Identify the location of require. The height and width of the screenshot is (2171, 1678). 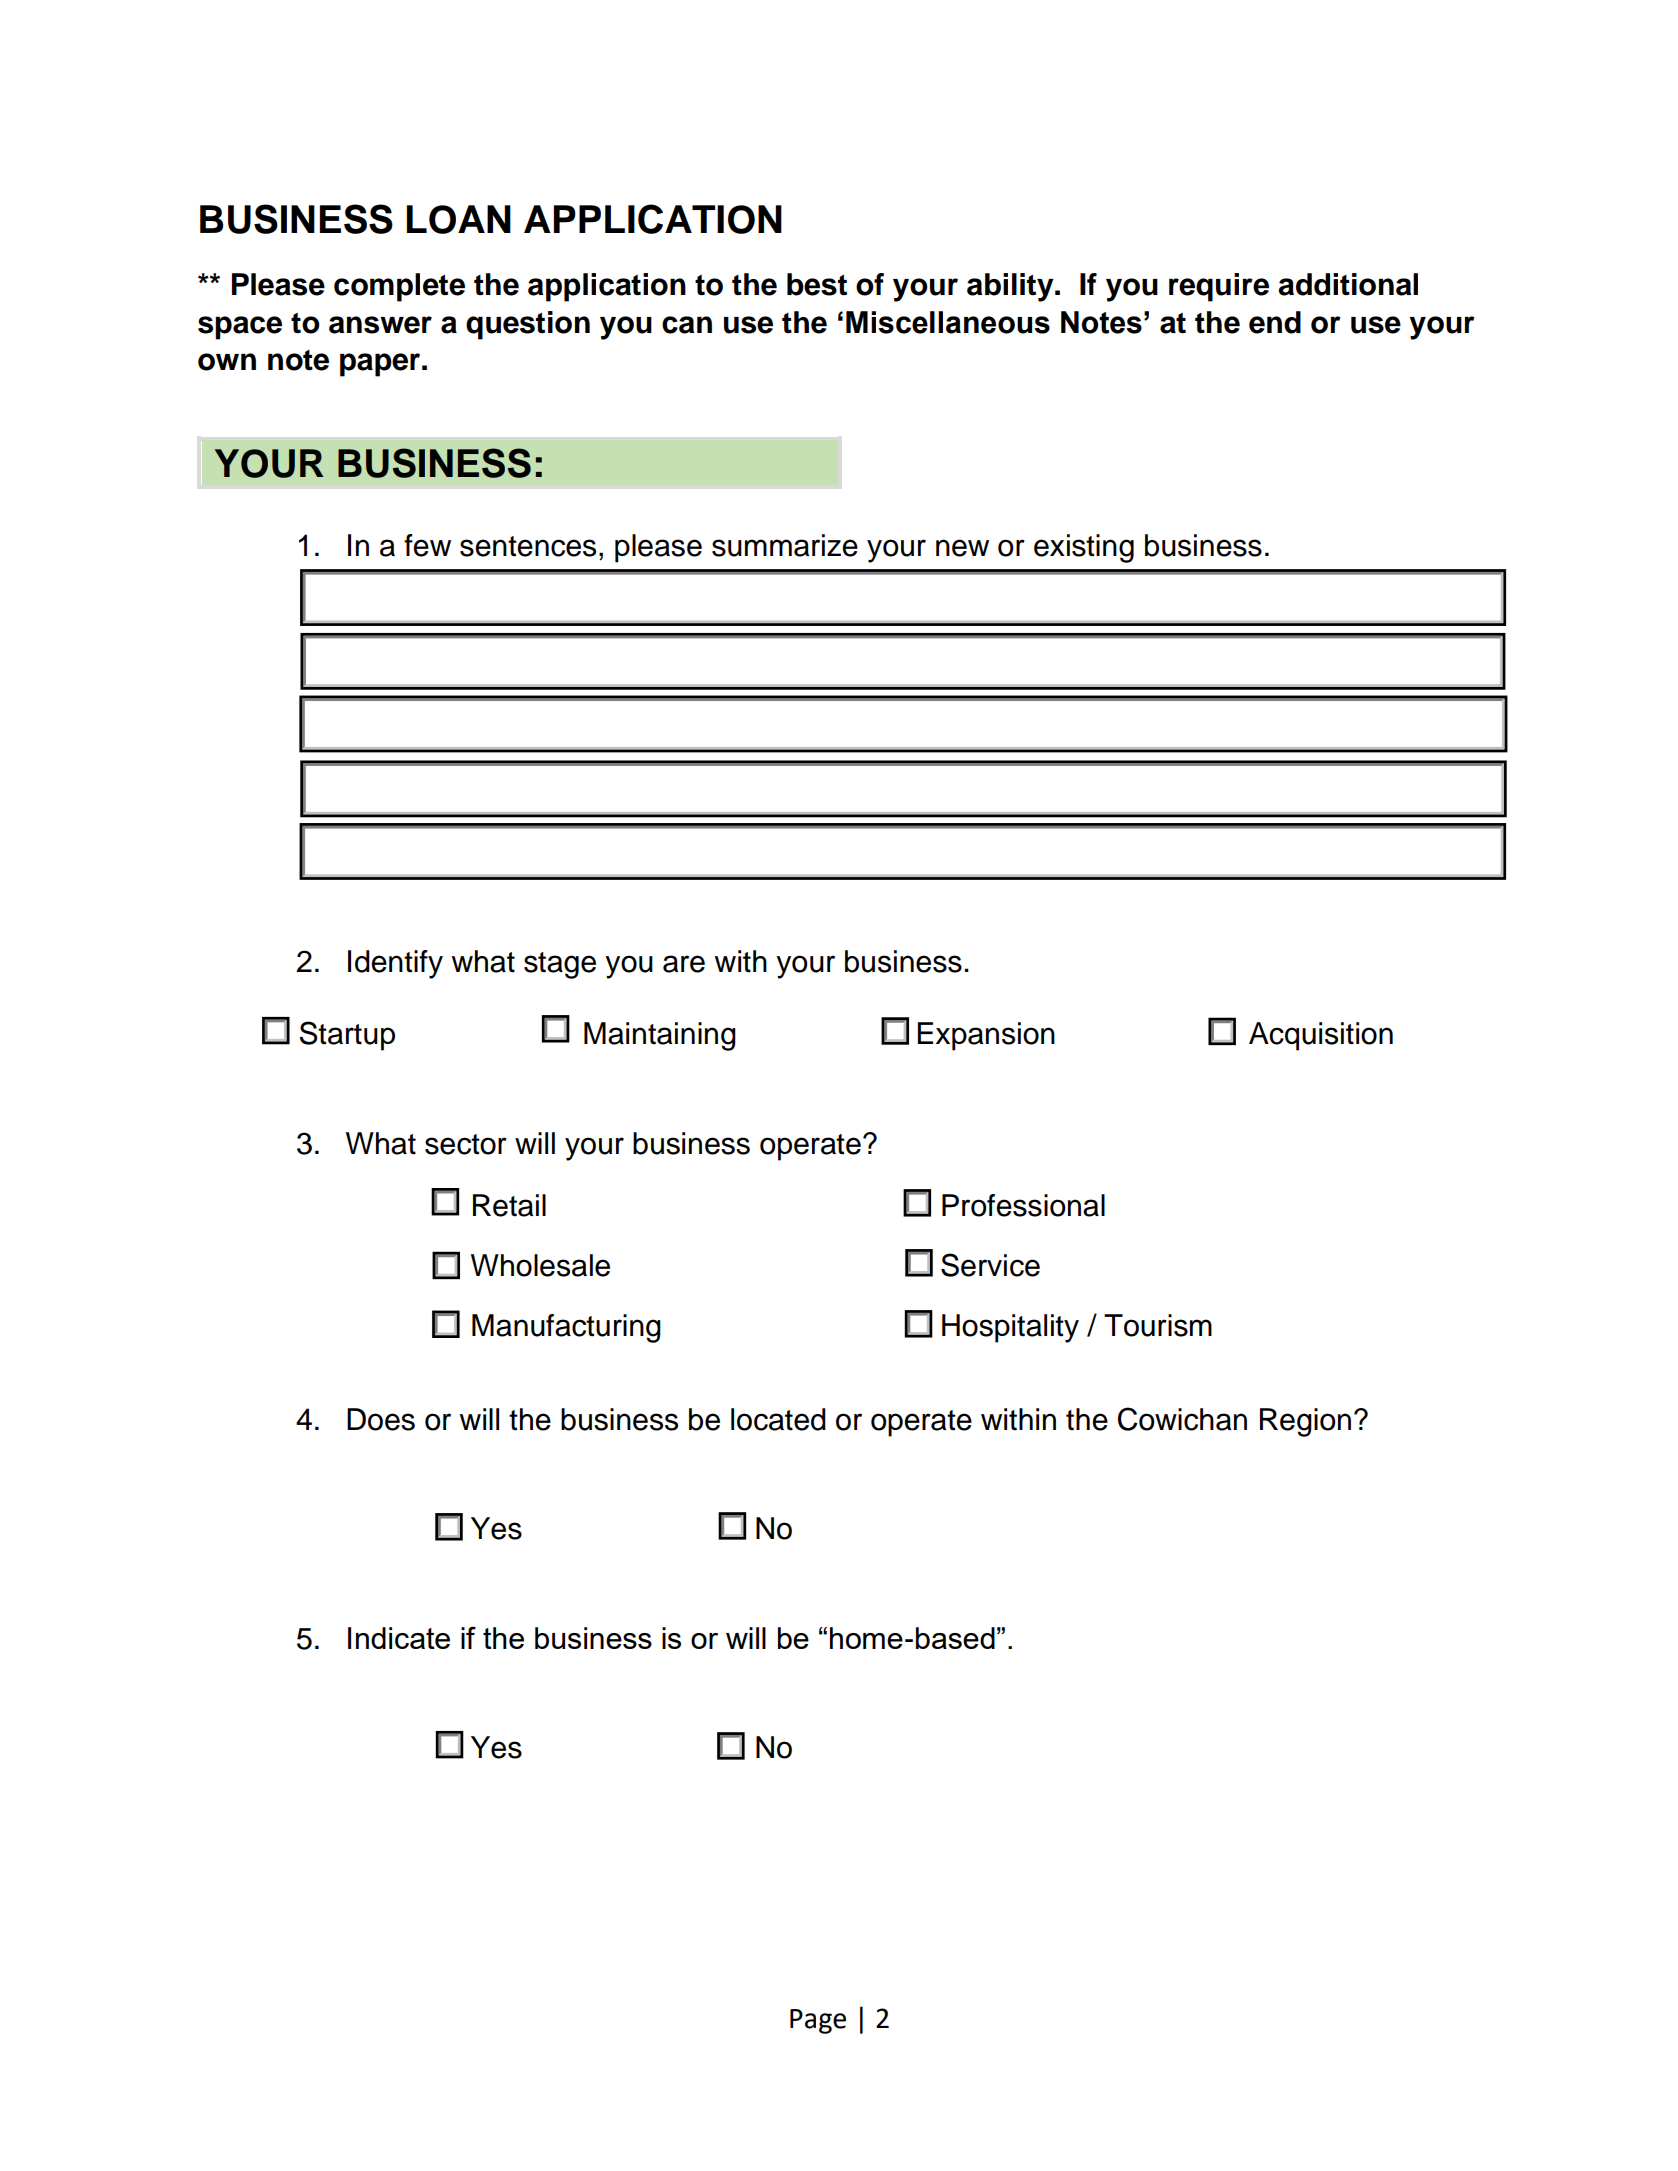
(1219, 287).
